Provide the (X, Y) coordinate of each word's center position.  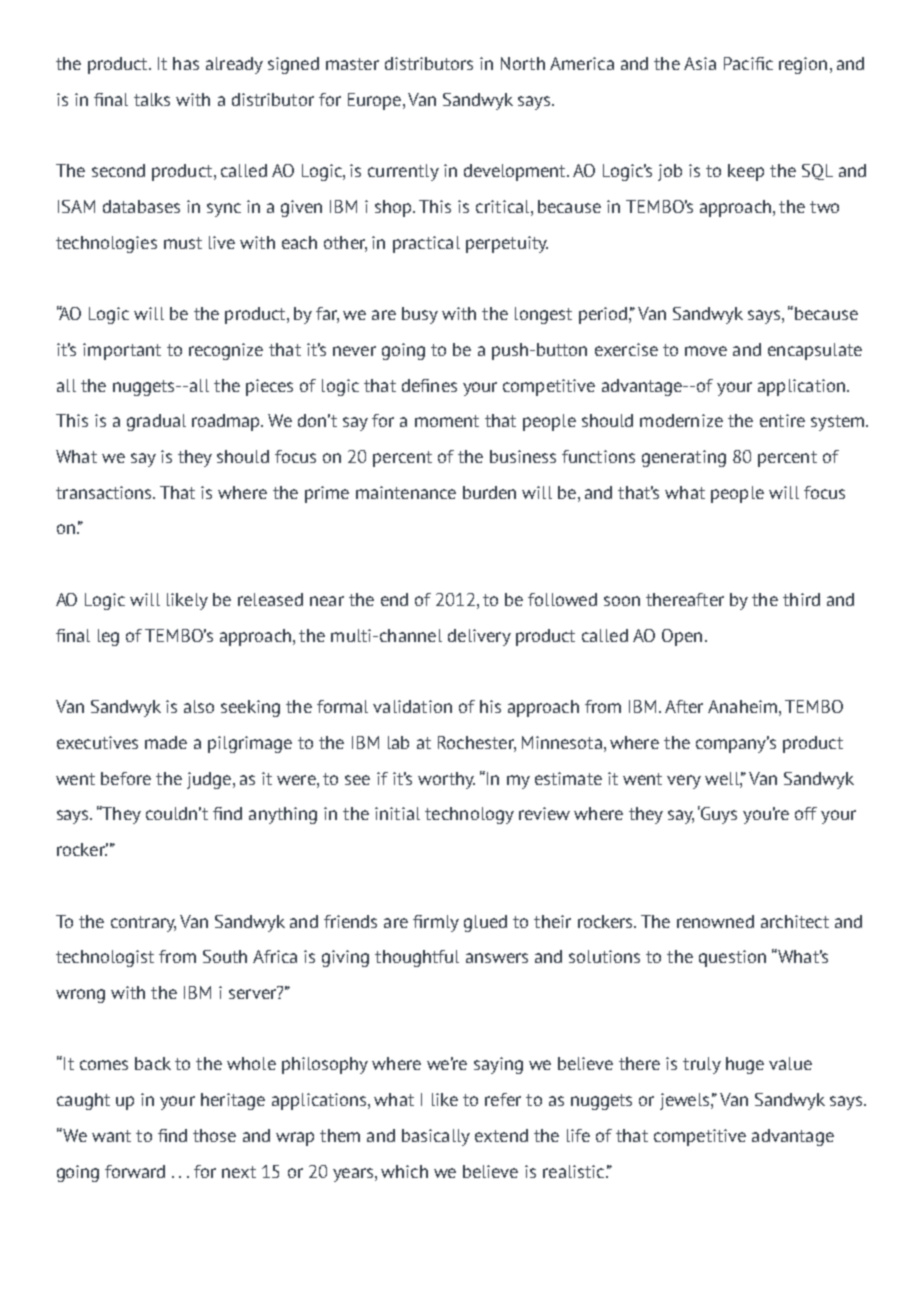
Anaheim (742, 706)
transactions (105, 492)
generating (684, 458)
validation (412, 706)
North (523, 63)
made (166, 742)
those (214, 1135)
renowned (715, 921)
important (122, 351)
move (706, 351)
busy (420, 315)
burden (489, 492)
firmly (436, 923)
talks (152, 99)
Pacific (748, 63)
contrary (143, 924)
